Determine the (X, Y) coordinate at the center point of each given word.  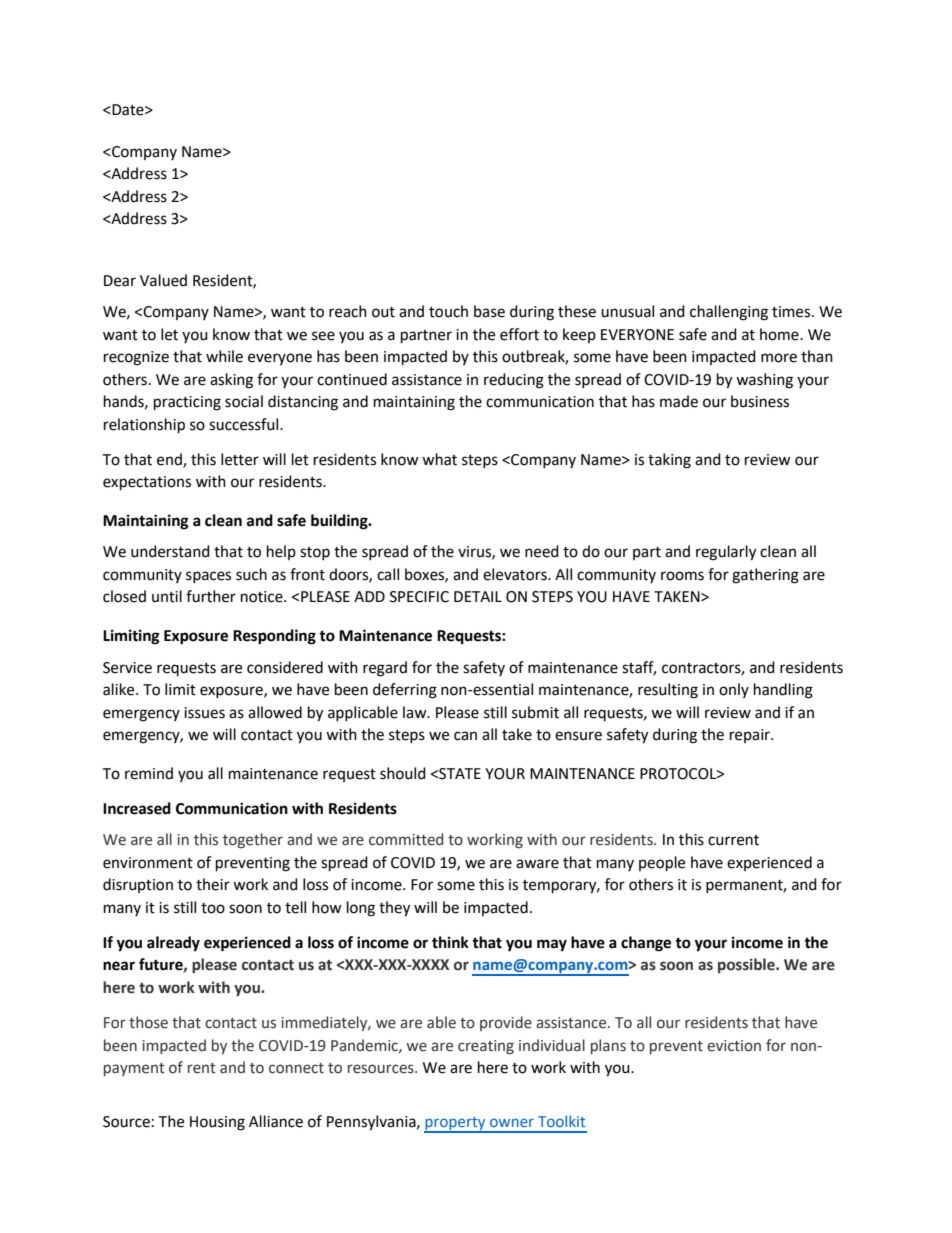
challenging (729, 313)
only (734, 690)
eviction (734, 1046)
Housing (217, 1123)
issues (204, 713)
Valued (163, 280)
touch (448, 311)
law (416, 712)
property (456, 1125)
